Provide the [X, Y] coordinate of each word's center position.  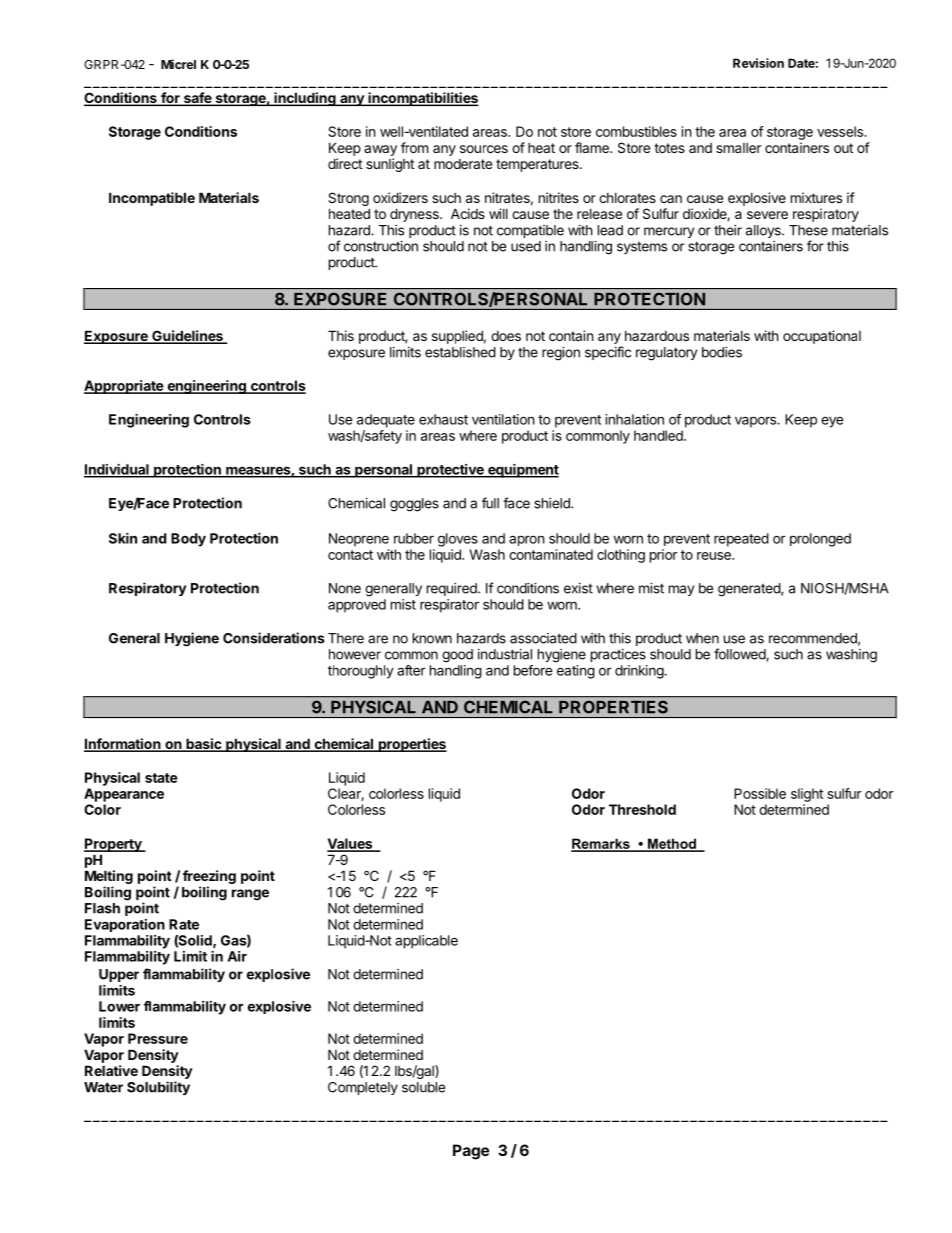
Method [671, 844]
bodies [722, 352]
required [453, 589]
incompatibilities [422, 99]
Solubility [158, 1088]
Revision [758, 63]
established [460, 352]
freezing [209, 878]
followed [740, 655]
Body [188, 540]
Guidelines [187, 337]
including [305, 99]
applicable [426, 942]
